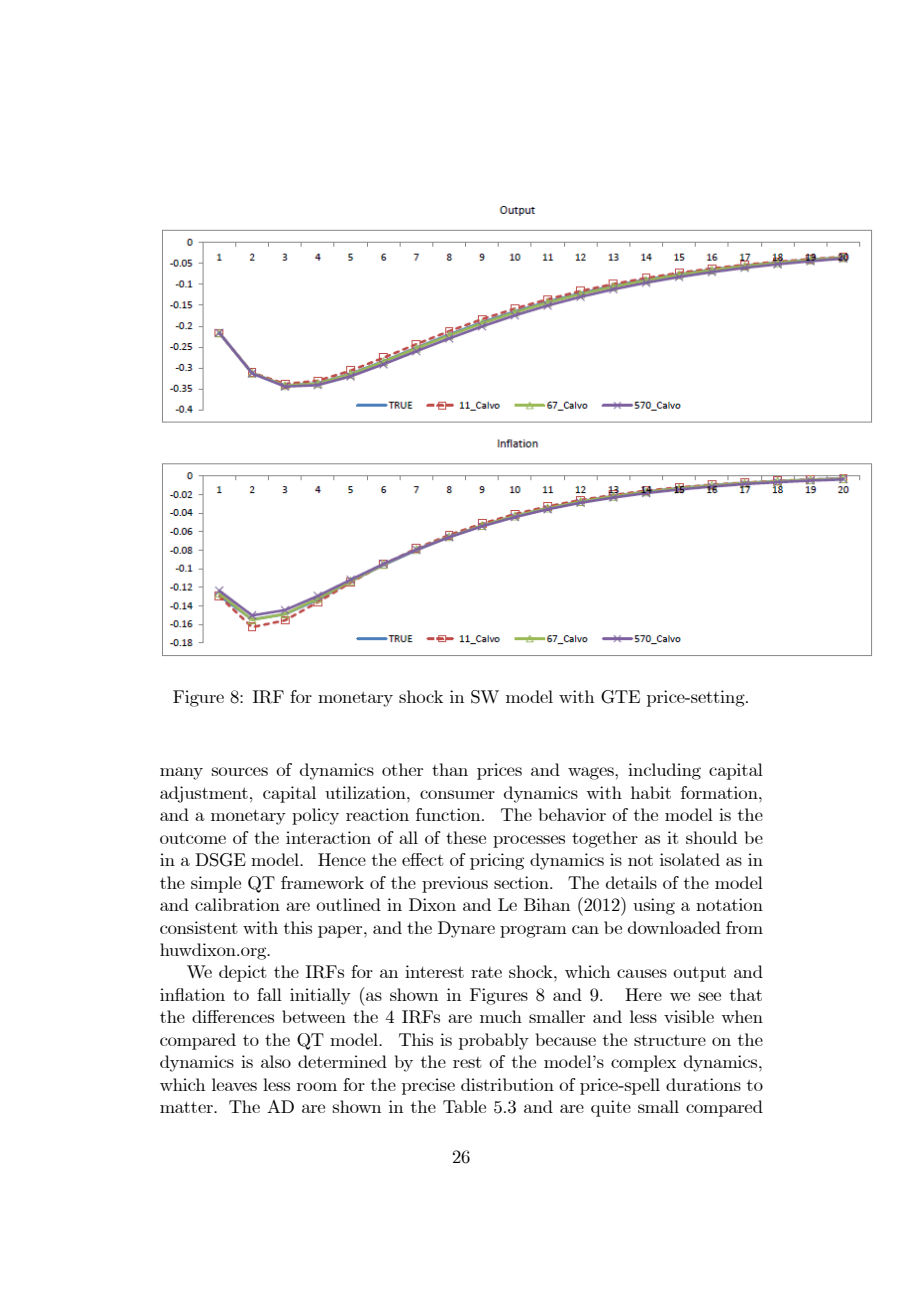 This image has height=1308, width=924. Describe the element at coordinates (711, 837) in the image. I see `should` at that location.
